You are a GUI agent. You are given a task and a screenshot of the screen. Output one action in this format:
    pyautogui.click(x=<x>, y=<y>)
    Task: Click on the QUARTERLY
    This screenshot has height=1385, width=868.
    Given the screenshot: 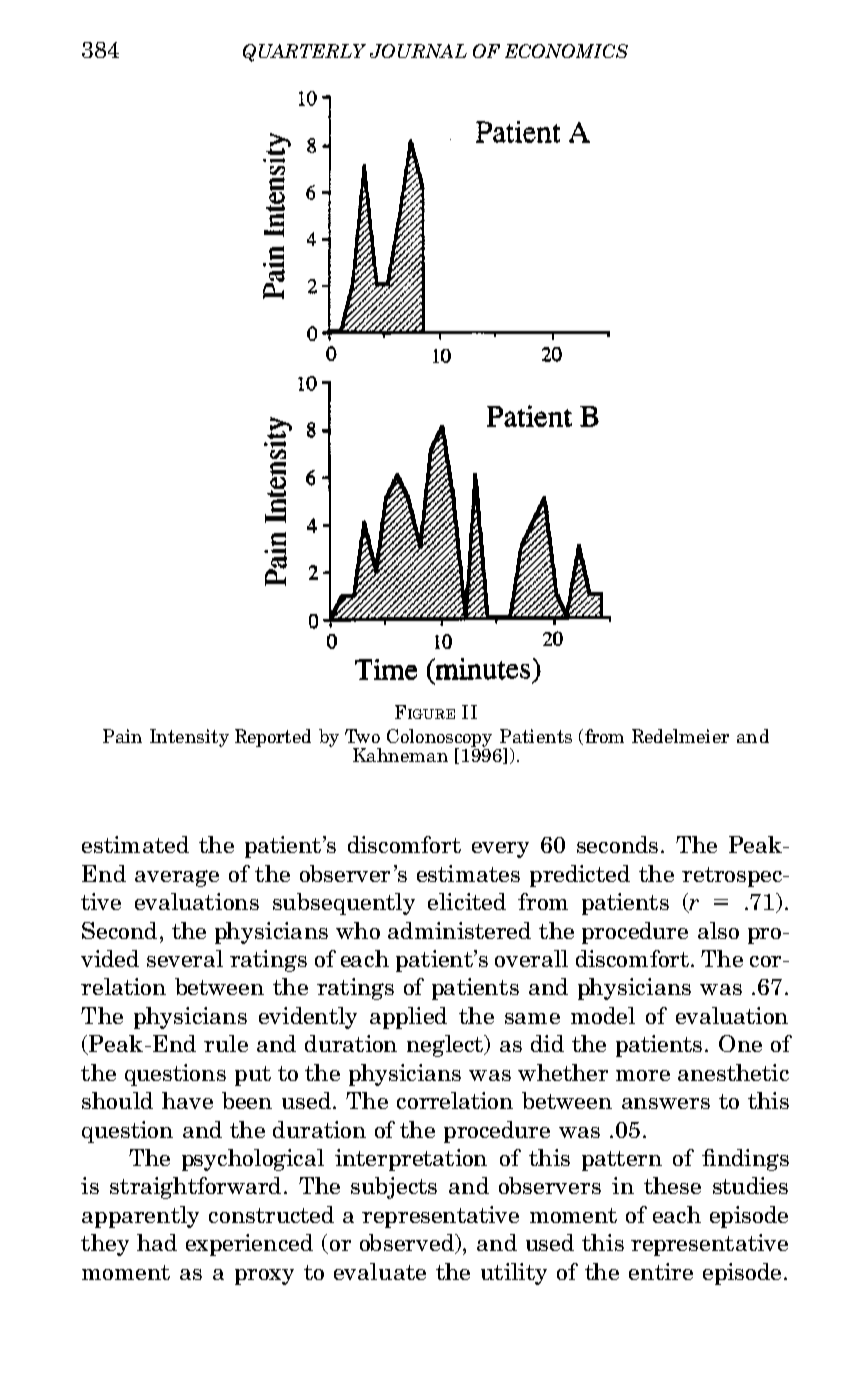 What is the action you would take?
    pyautogui.click(x=304, y=53)
